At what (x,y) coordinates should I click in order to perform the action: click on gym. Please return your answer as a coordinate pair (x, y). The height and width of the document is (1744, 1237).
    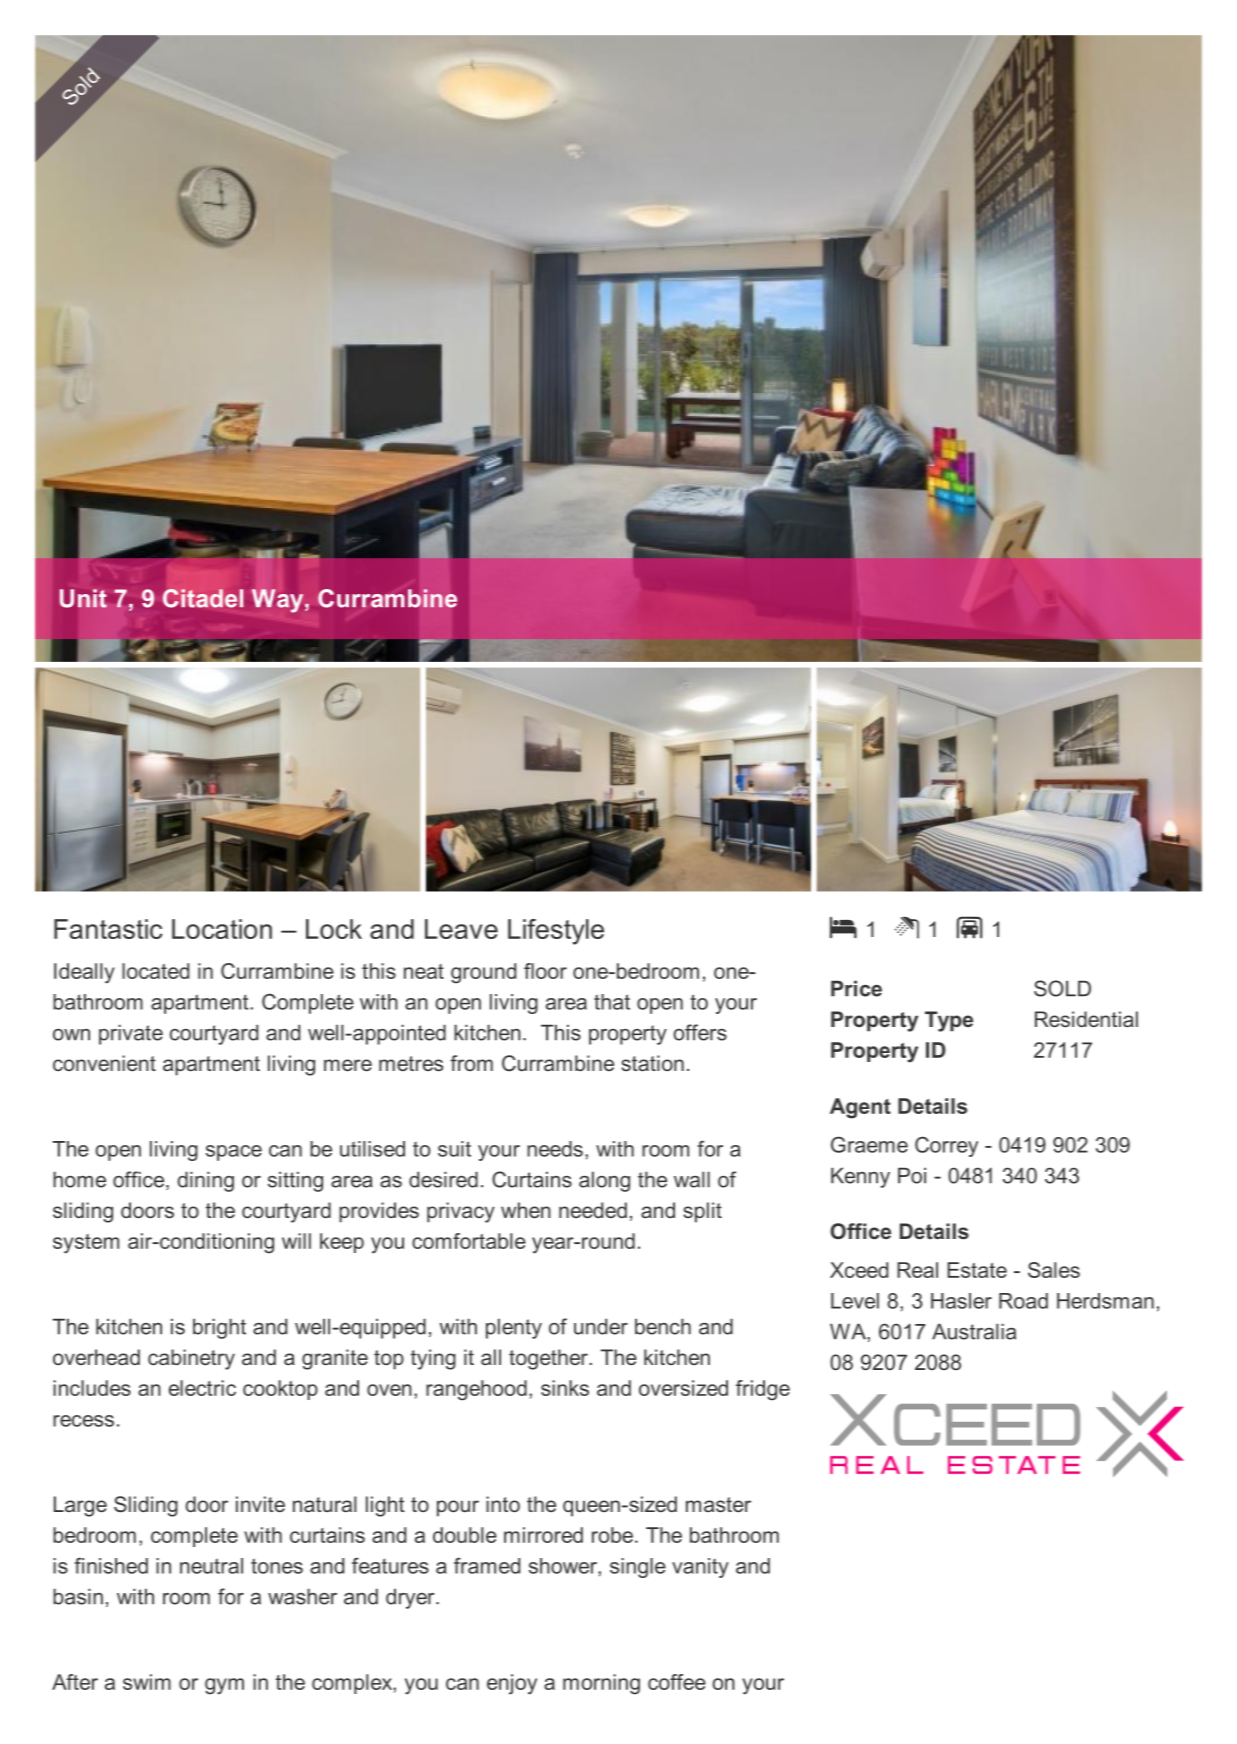
    Looking at the image, I should click on (224, 1686).
